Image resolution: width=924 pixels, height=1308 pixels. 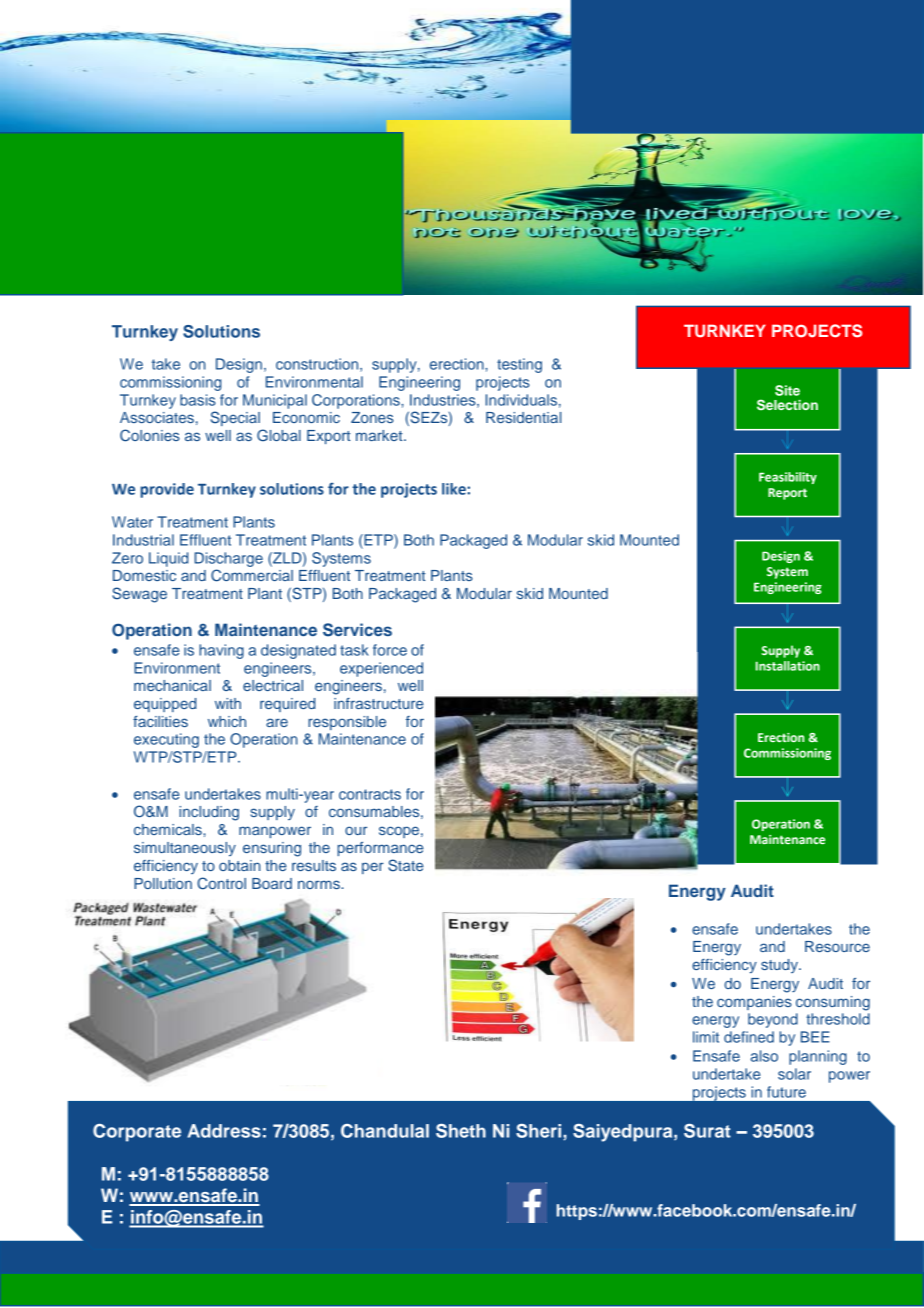 What do you see at coordinates (227, 721) in the image?
I see `which` at bounding box center [227, 721].
